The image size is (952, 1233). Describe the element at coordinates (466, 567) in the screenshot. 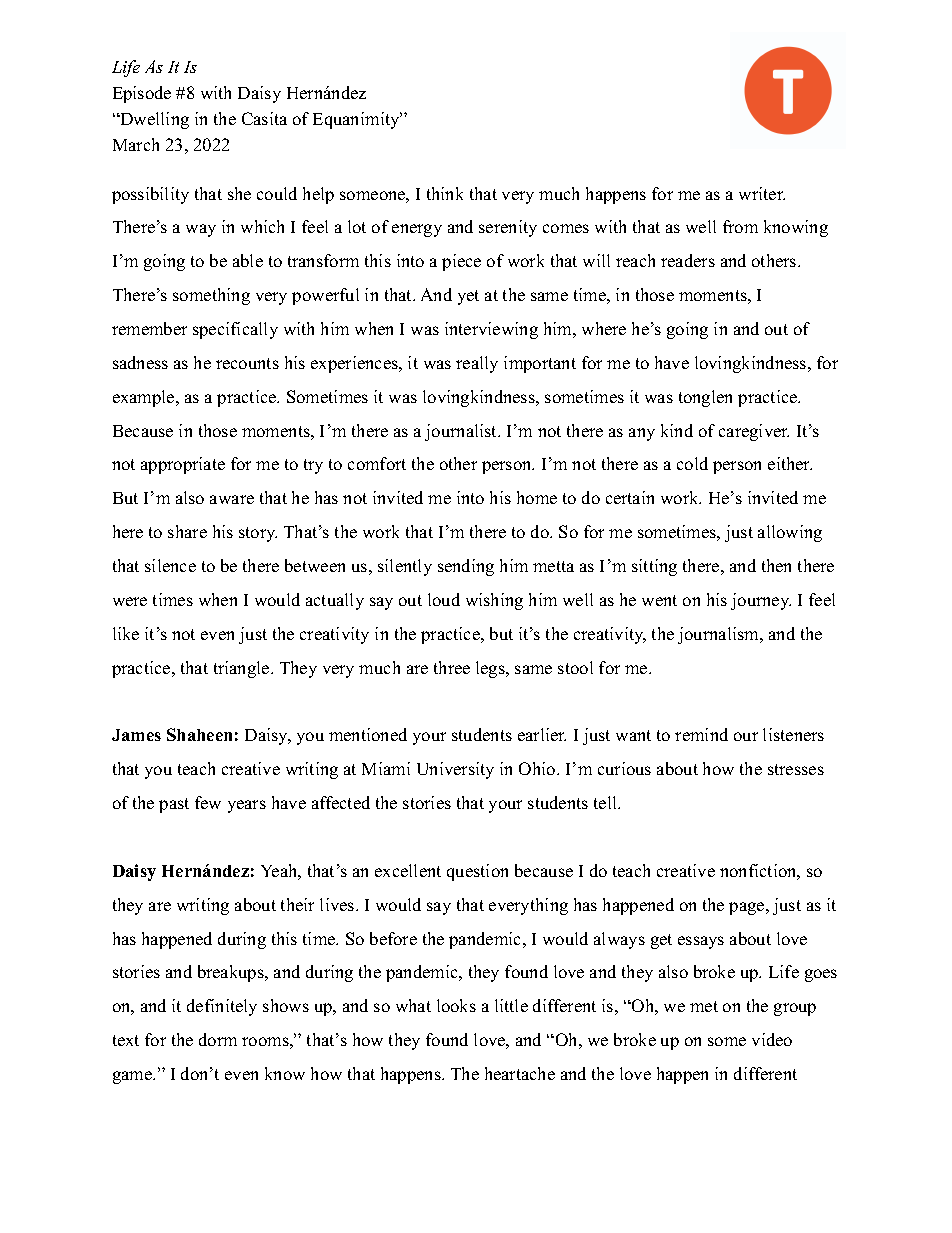

I see `sending` at that location.
